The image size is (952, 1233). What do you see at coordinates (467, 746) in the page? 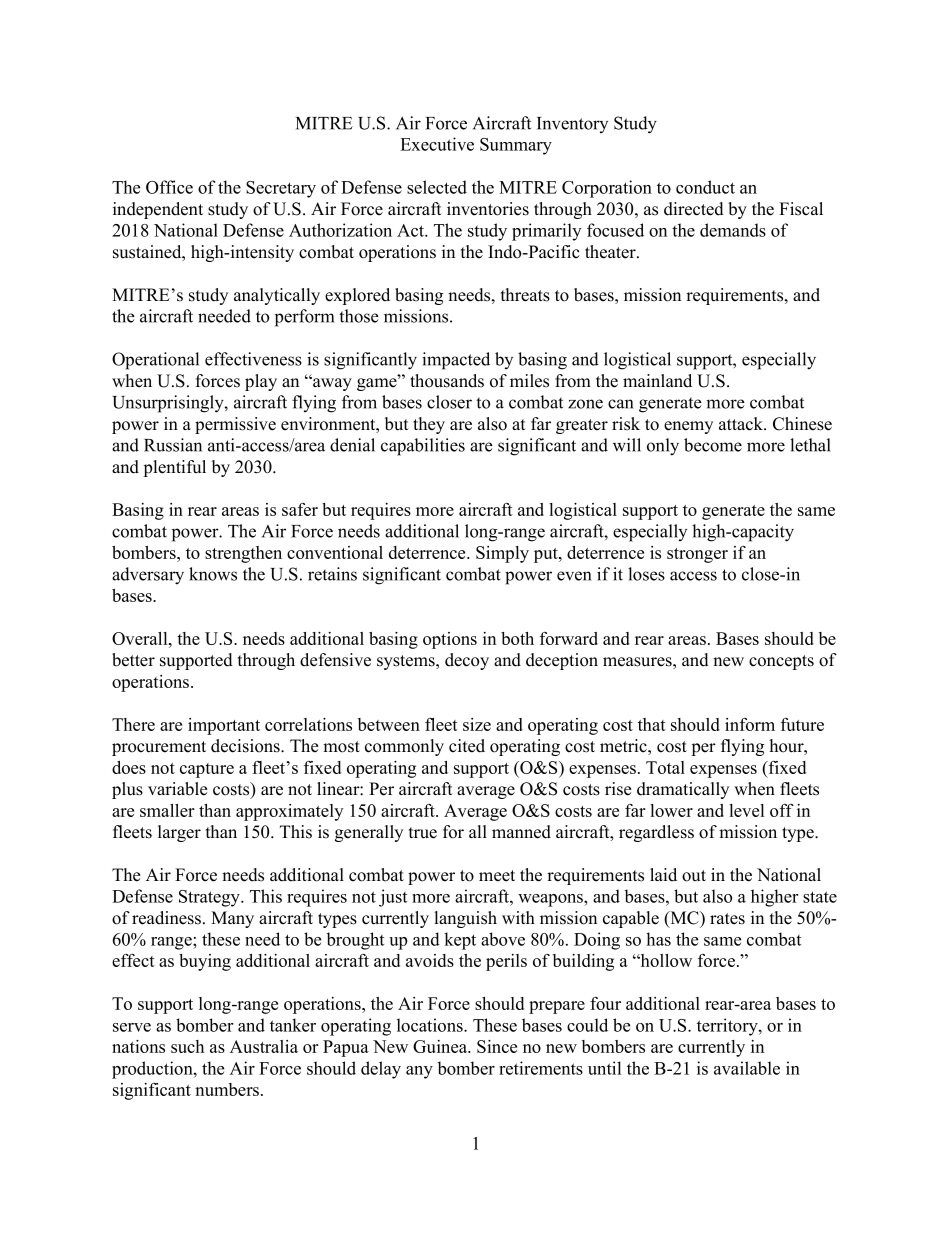
I see `cited` at bounding box center [467, 746].
